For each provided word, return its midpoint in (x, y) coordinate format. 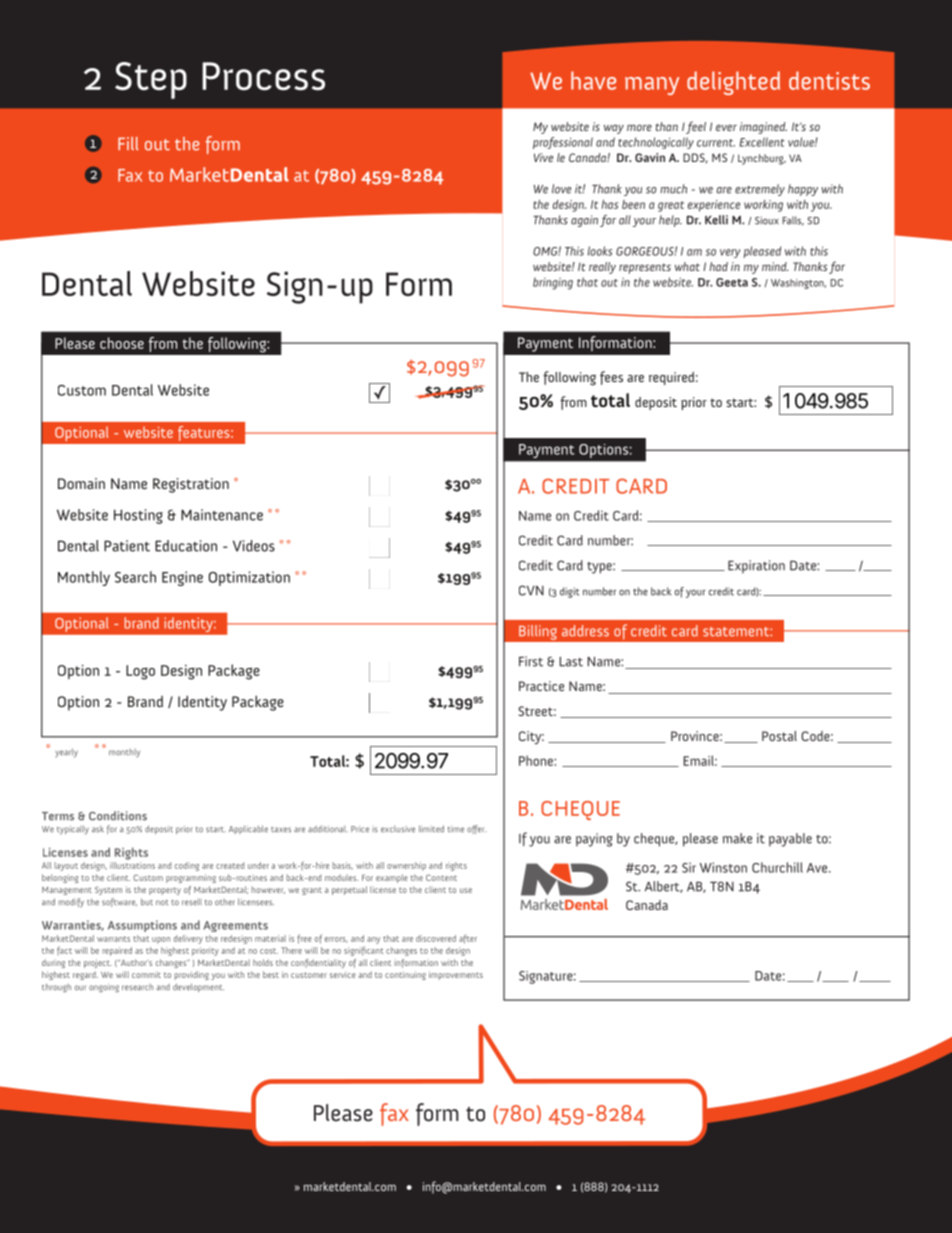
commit (146, 974)
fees (611, 378)
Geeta (732, 282)
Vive (543, 157)
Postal (779, 736)
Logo (140, 672)
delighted (733, 83)
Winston (723, 867)
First (531, 661)
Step (151, 80)
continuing (405, 975)
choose (122, 343)
